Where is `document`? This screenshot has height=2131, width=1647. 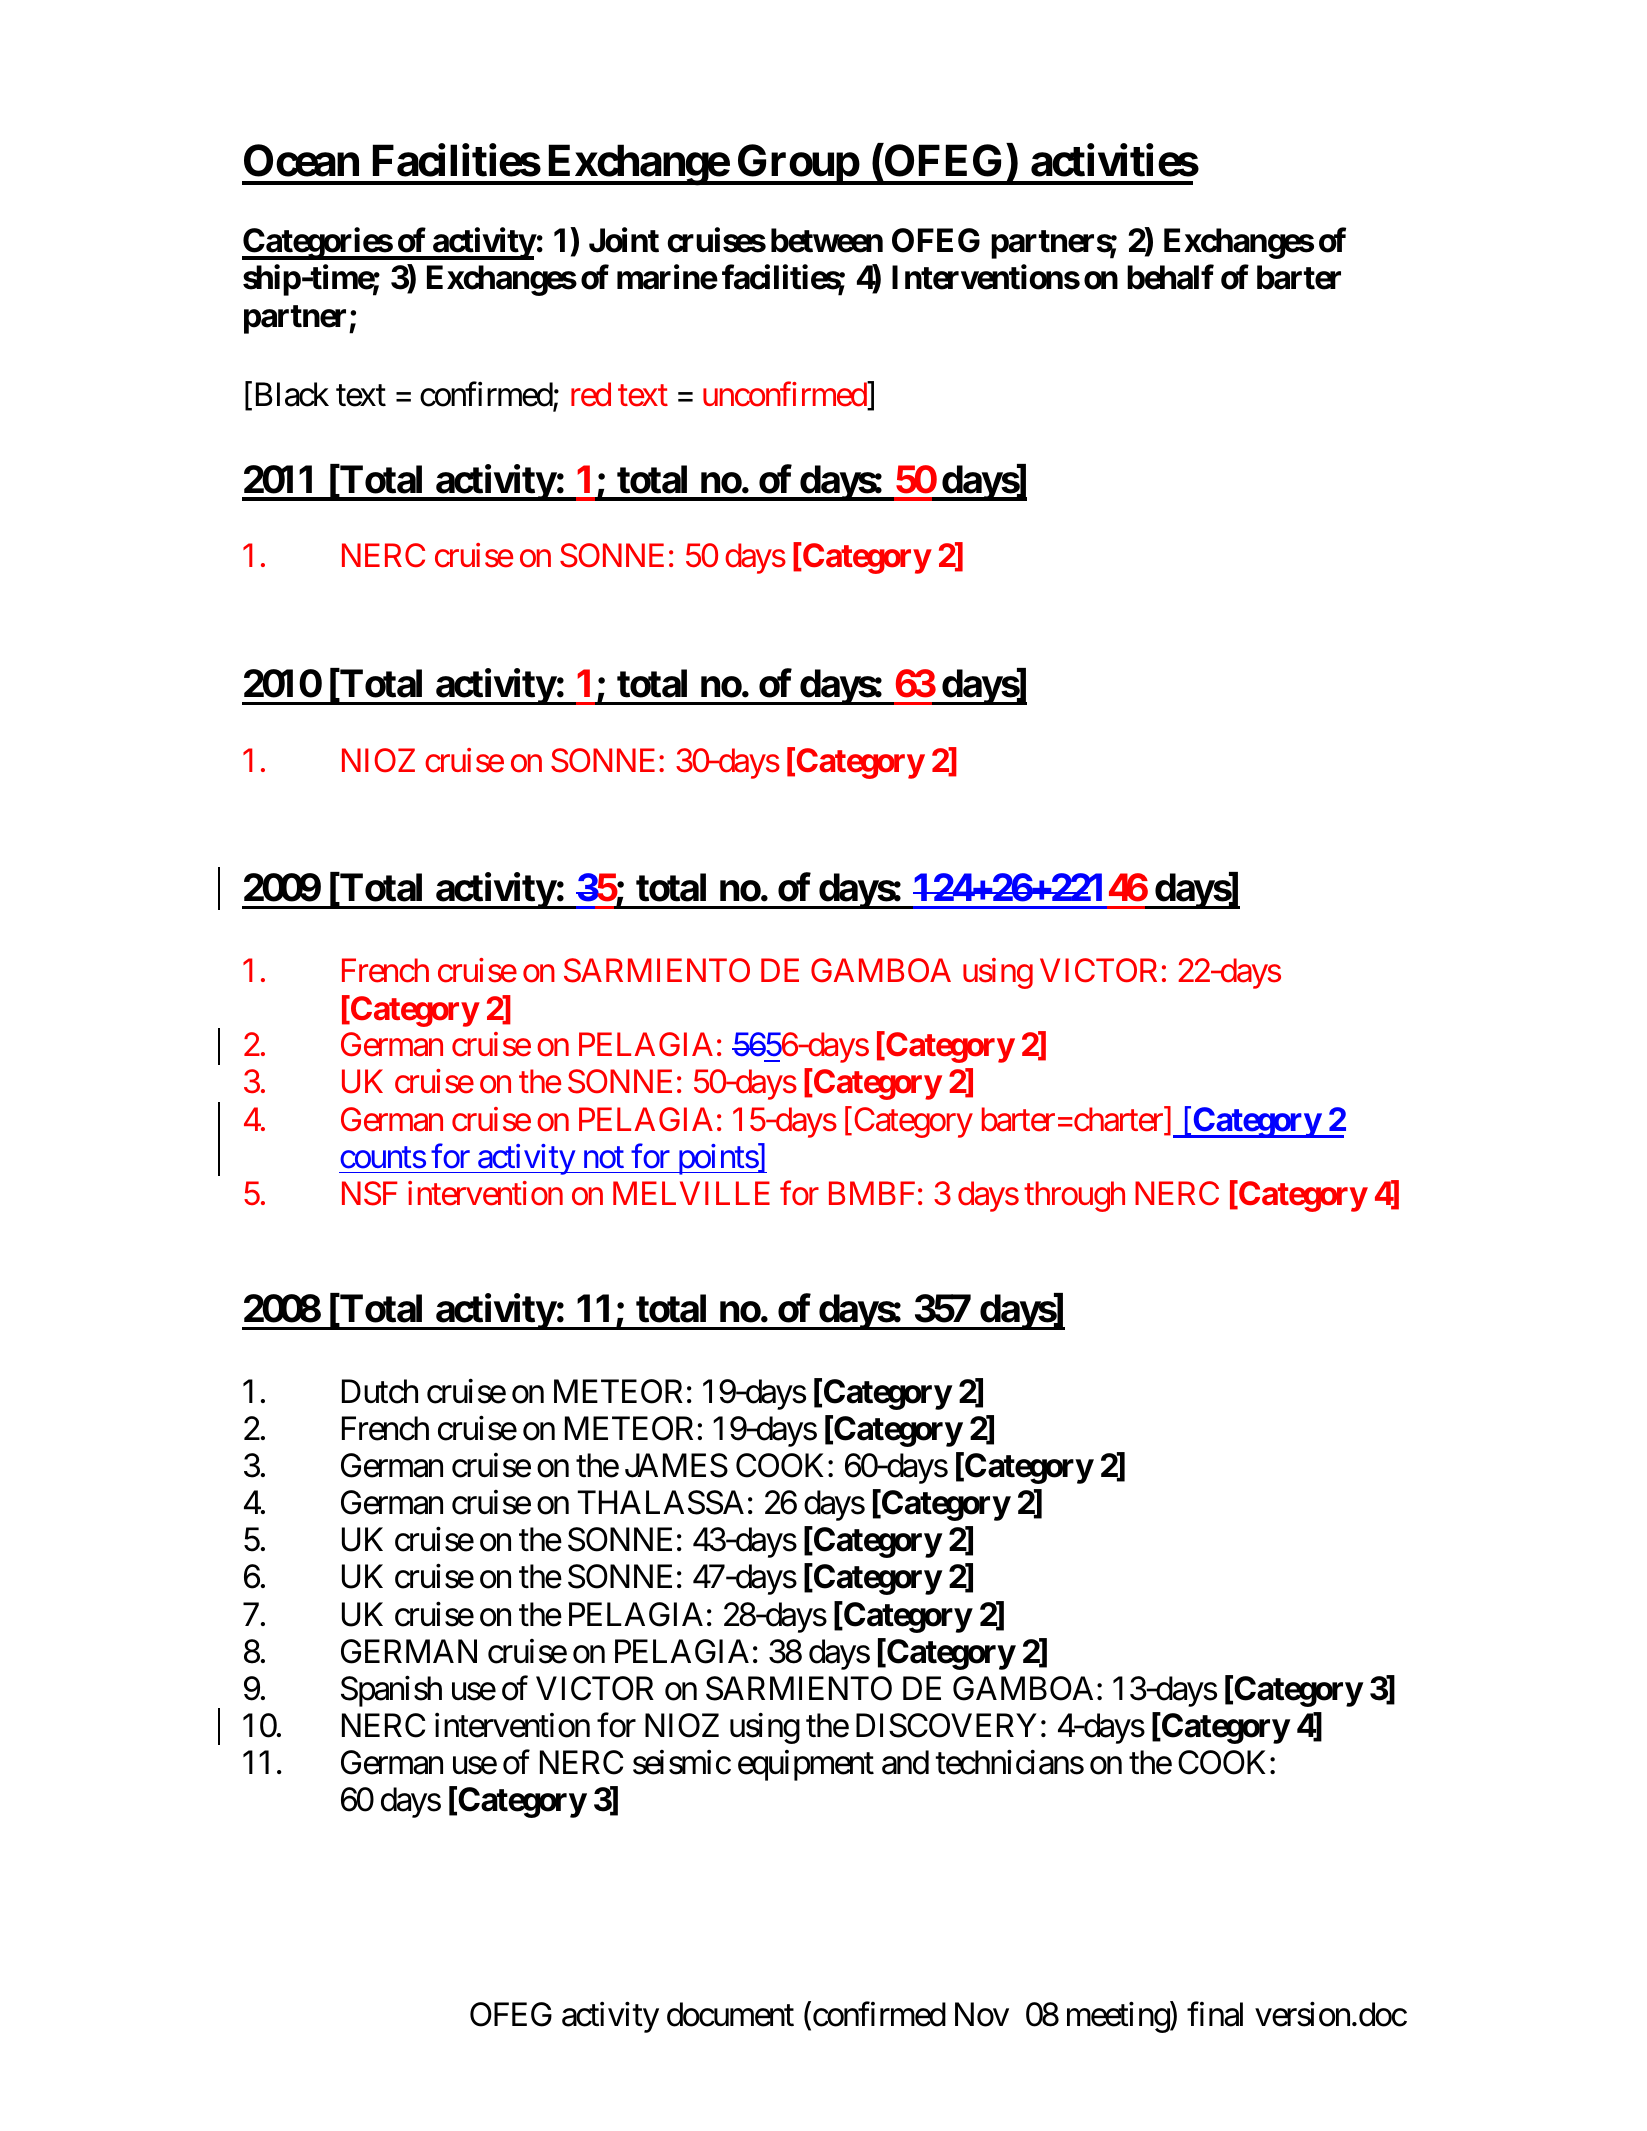 document is located at coordinates (730, 2014).
